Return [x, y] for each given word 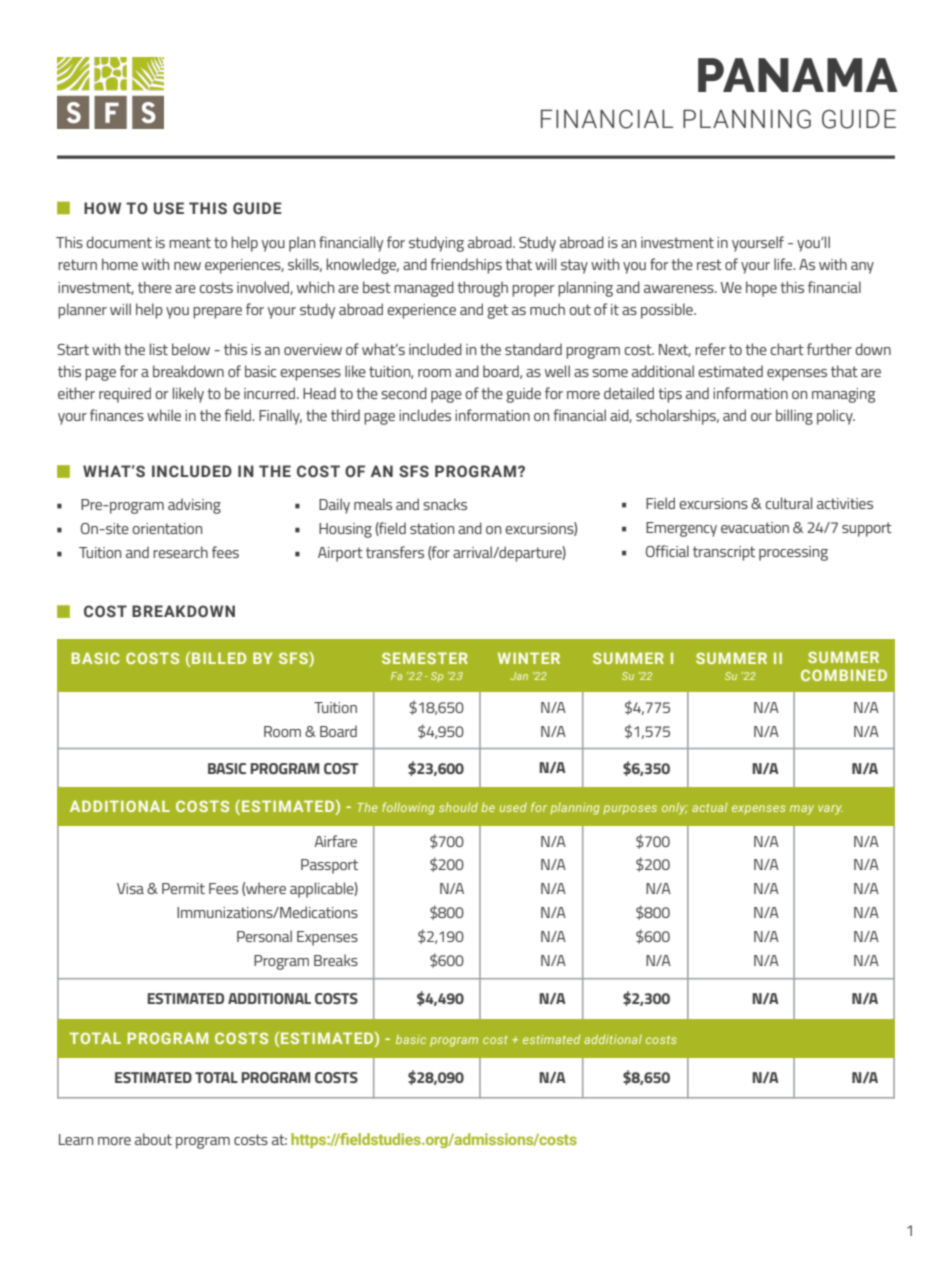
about [153, 1139]
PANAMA [798, 75]
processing [793, 553]
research [180, 552]
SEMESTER [425, 658]
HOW [102, 208]
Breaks [336, 960]
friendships [466, 266]
